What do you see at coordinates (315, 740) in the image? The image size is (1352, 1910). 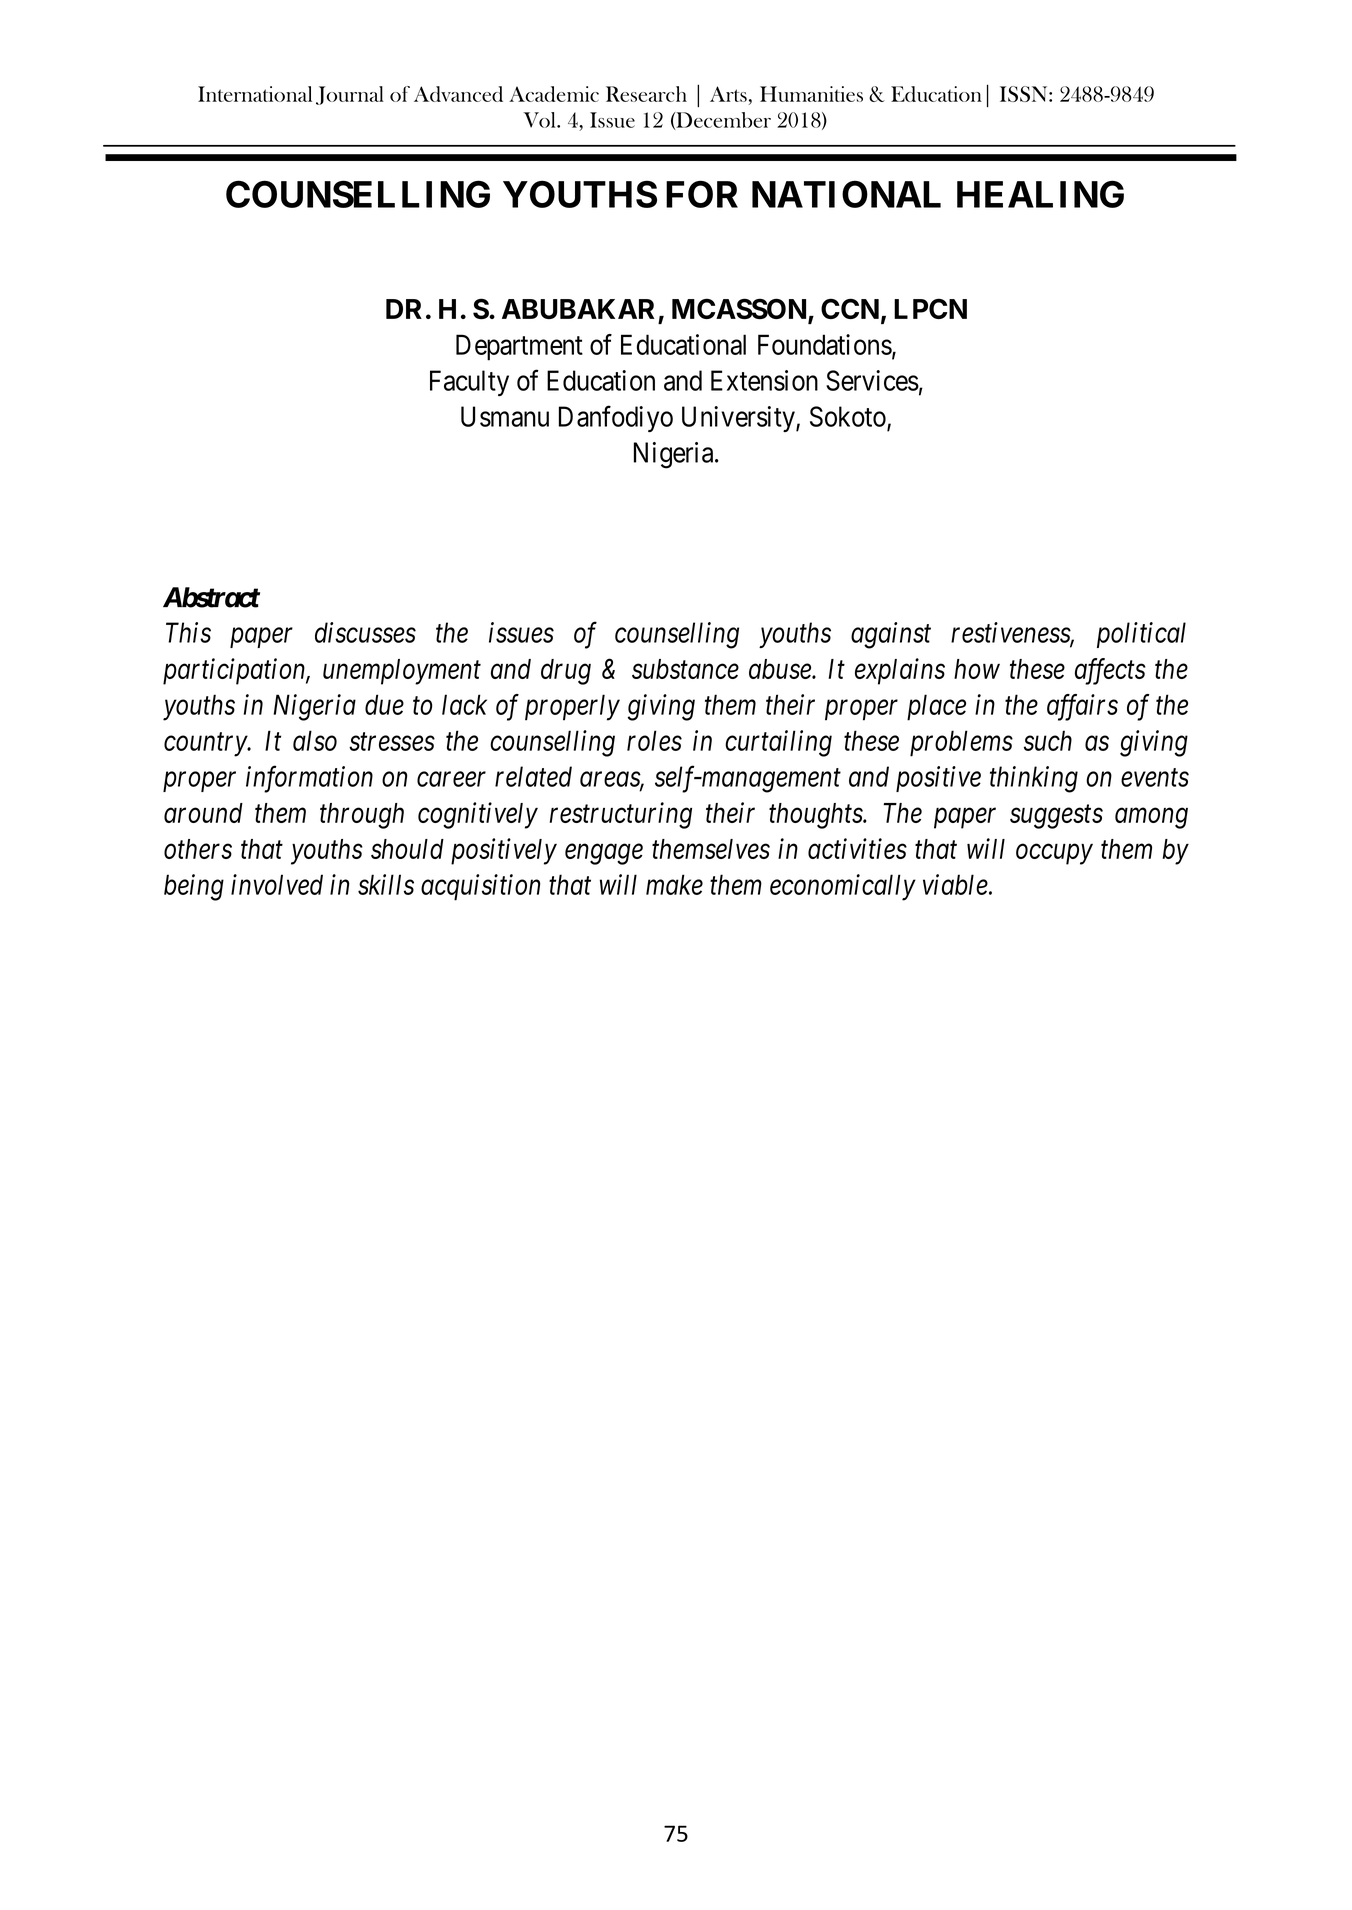 I see `also` at bounding box center [315, 740].
